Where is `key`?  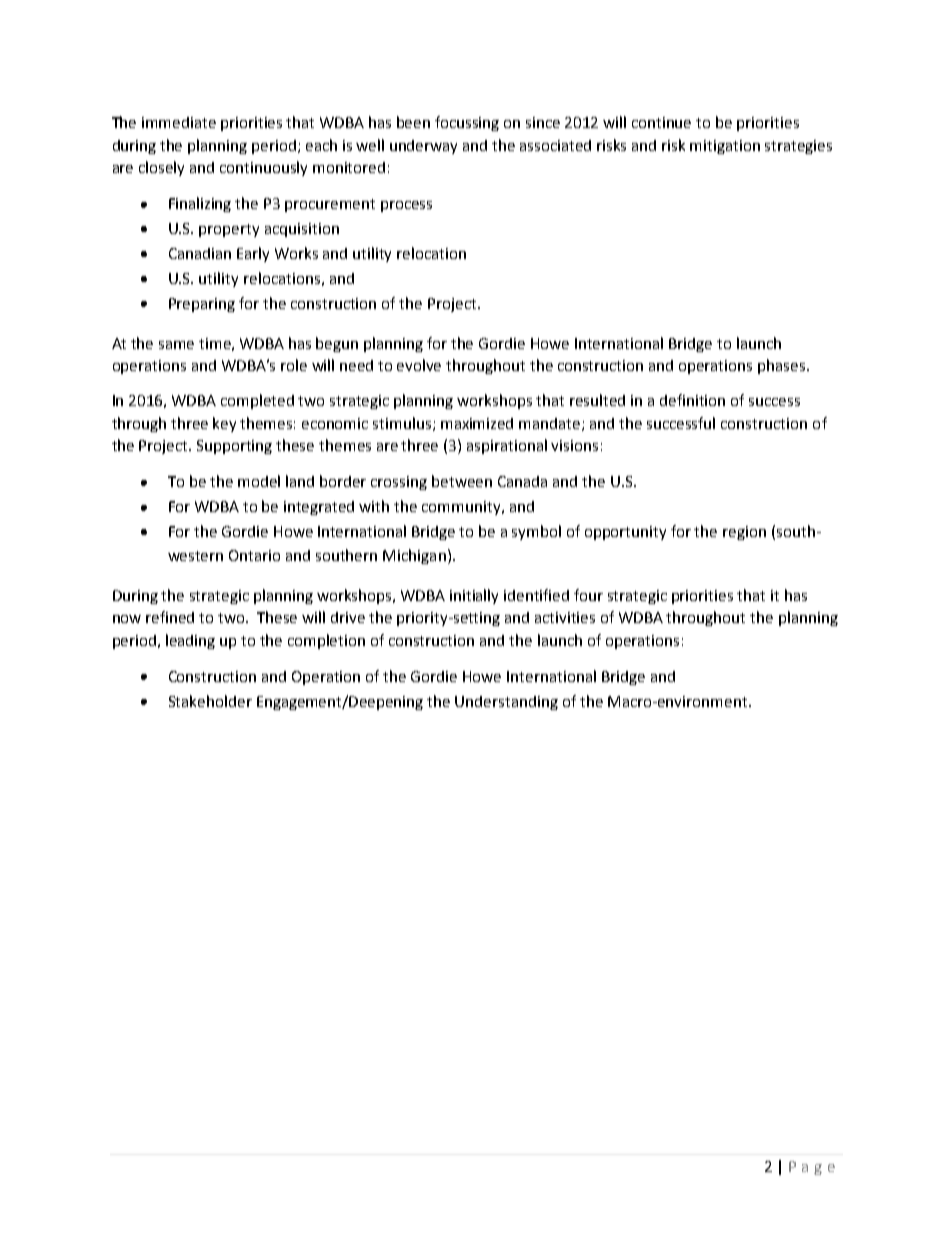
key is located at coordinates (224, 424).
